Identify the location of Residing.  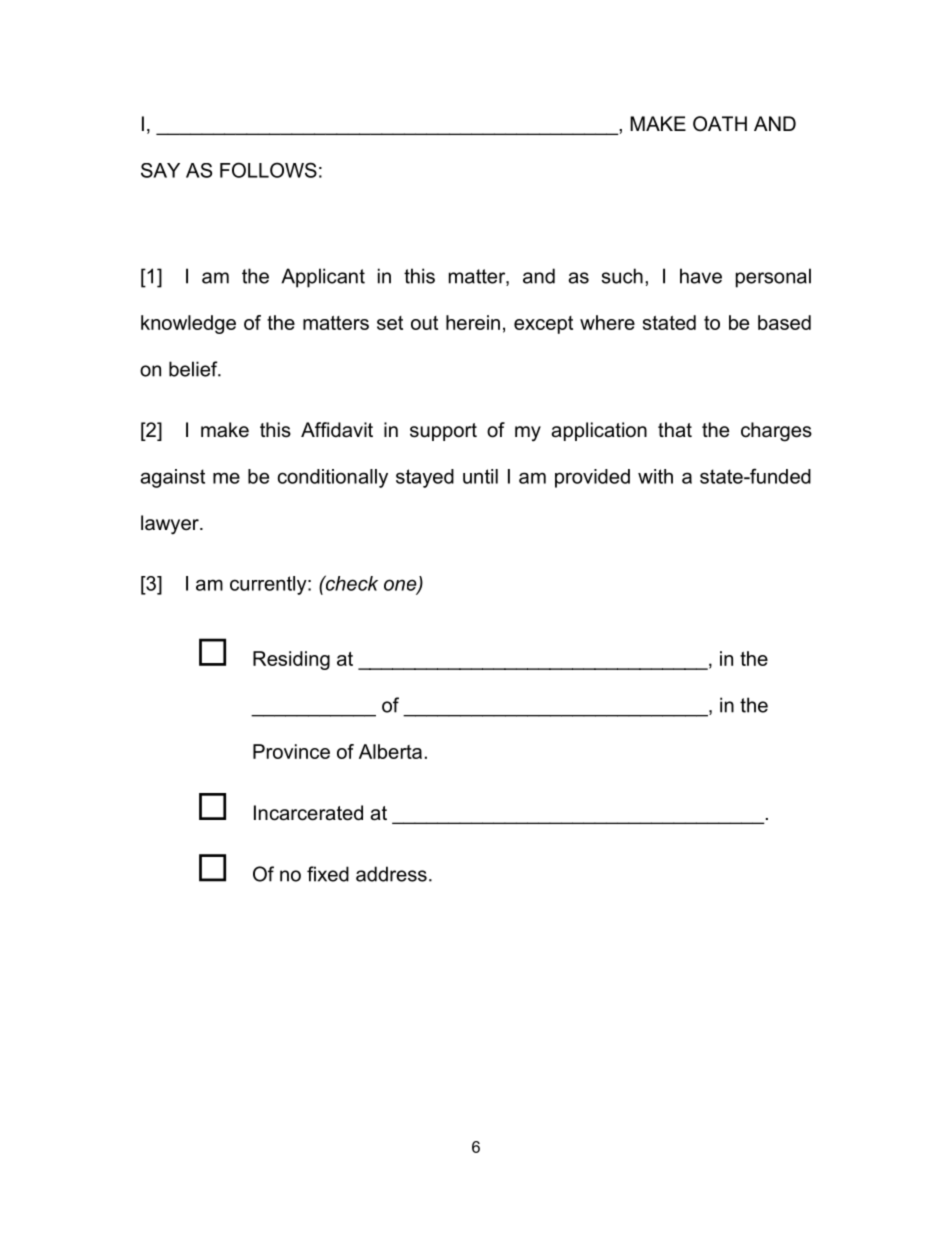
(291, 660).
